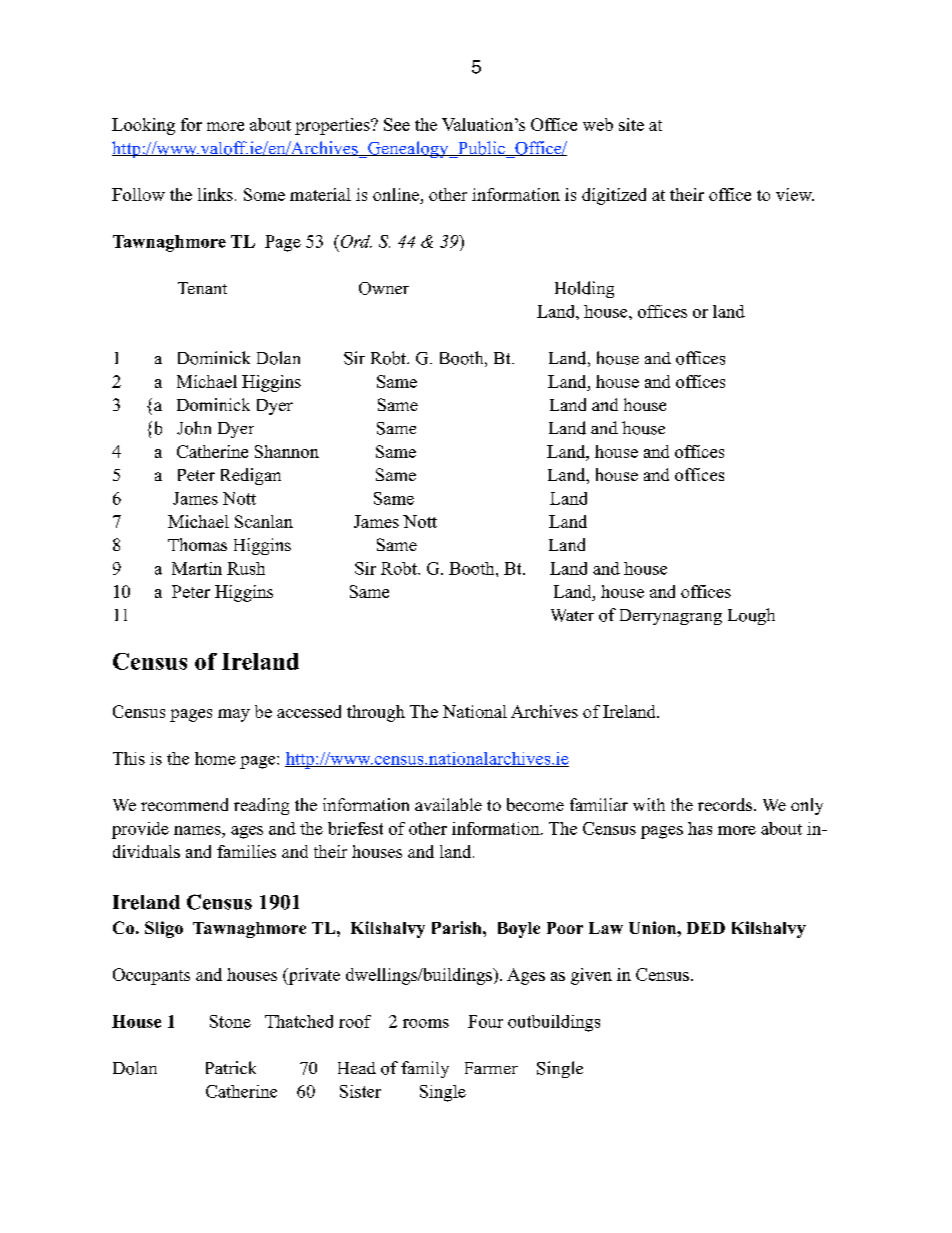 Image resolution: width=952 pixels, height=1233 pixels. Describe the element at coordinates (584, 289) in the image. I see `Holding` at that location.
